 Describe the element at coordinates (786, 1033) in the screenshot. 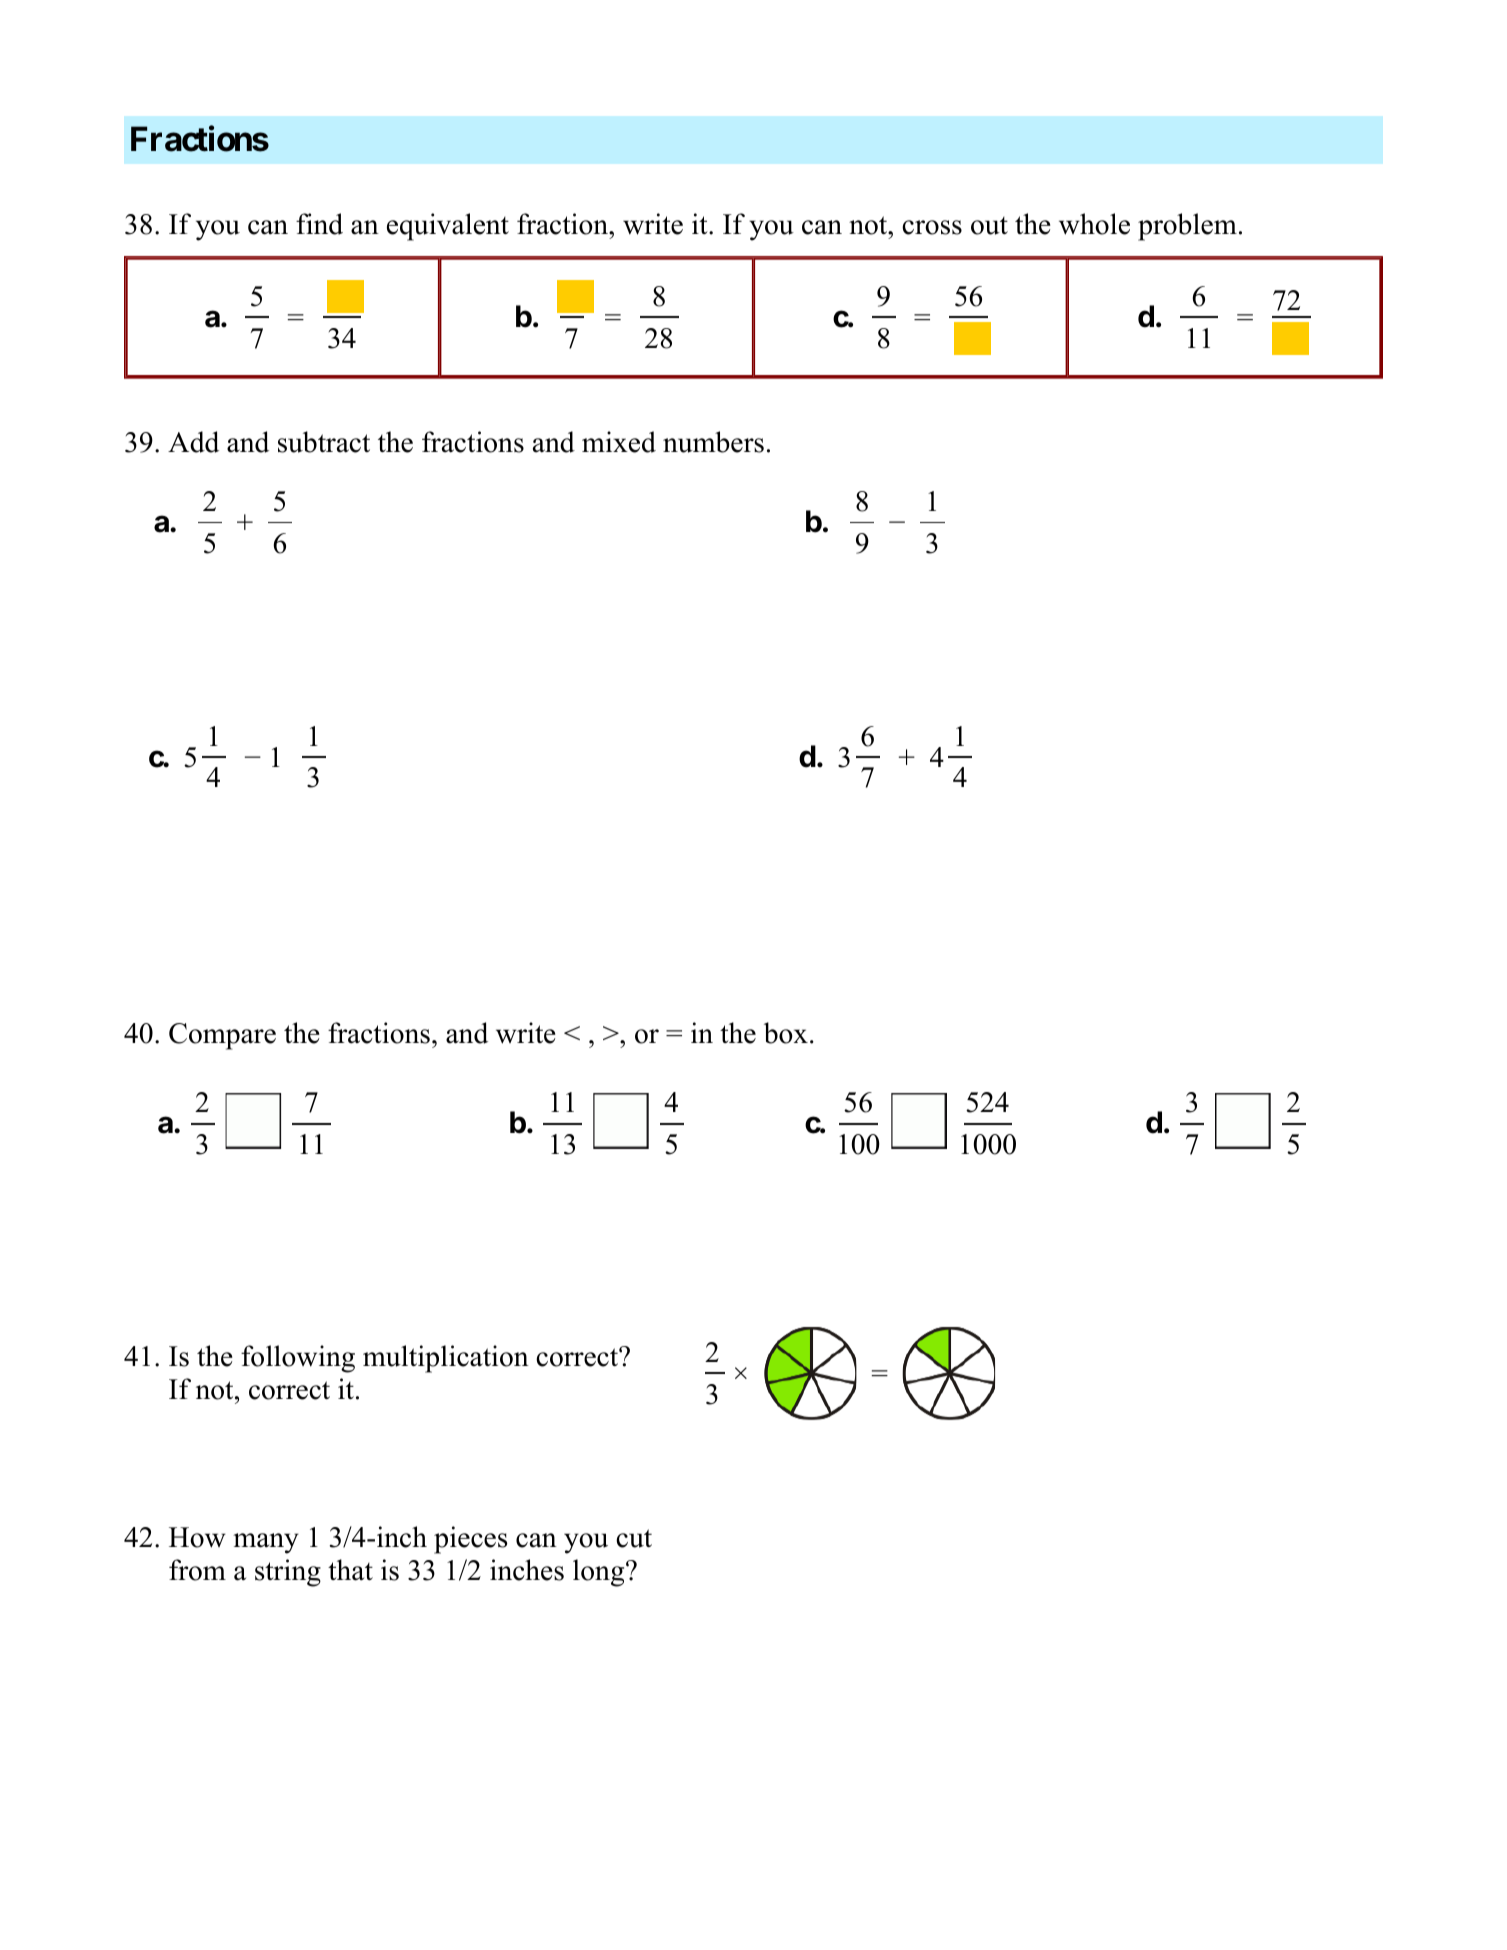

I see `box` at that location.
